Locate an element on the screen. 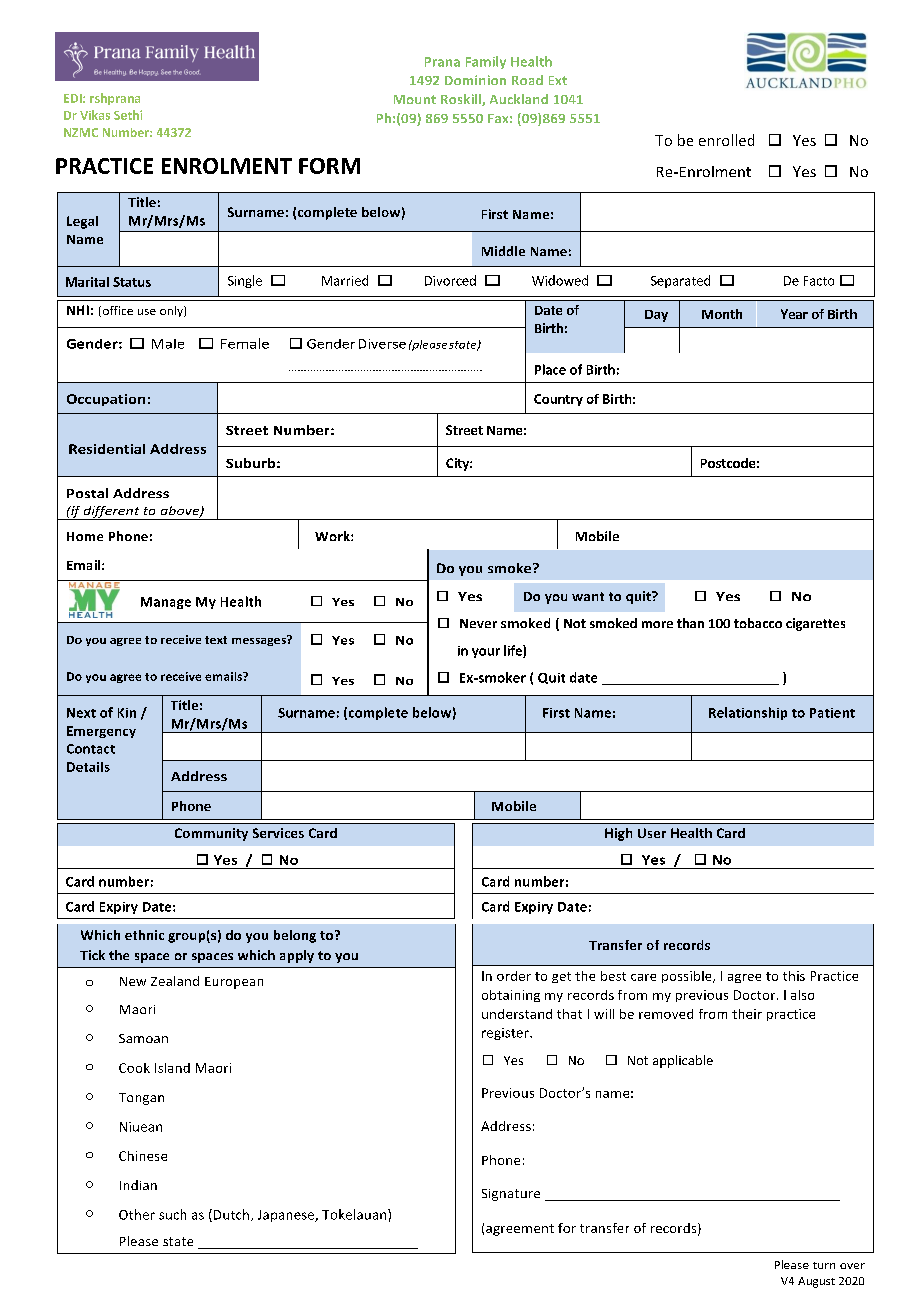  Manage is located at coordinates (166, 603).
